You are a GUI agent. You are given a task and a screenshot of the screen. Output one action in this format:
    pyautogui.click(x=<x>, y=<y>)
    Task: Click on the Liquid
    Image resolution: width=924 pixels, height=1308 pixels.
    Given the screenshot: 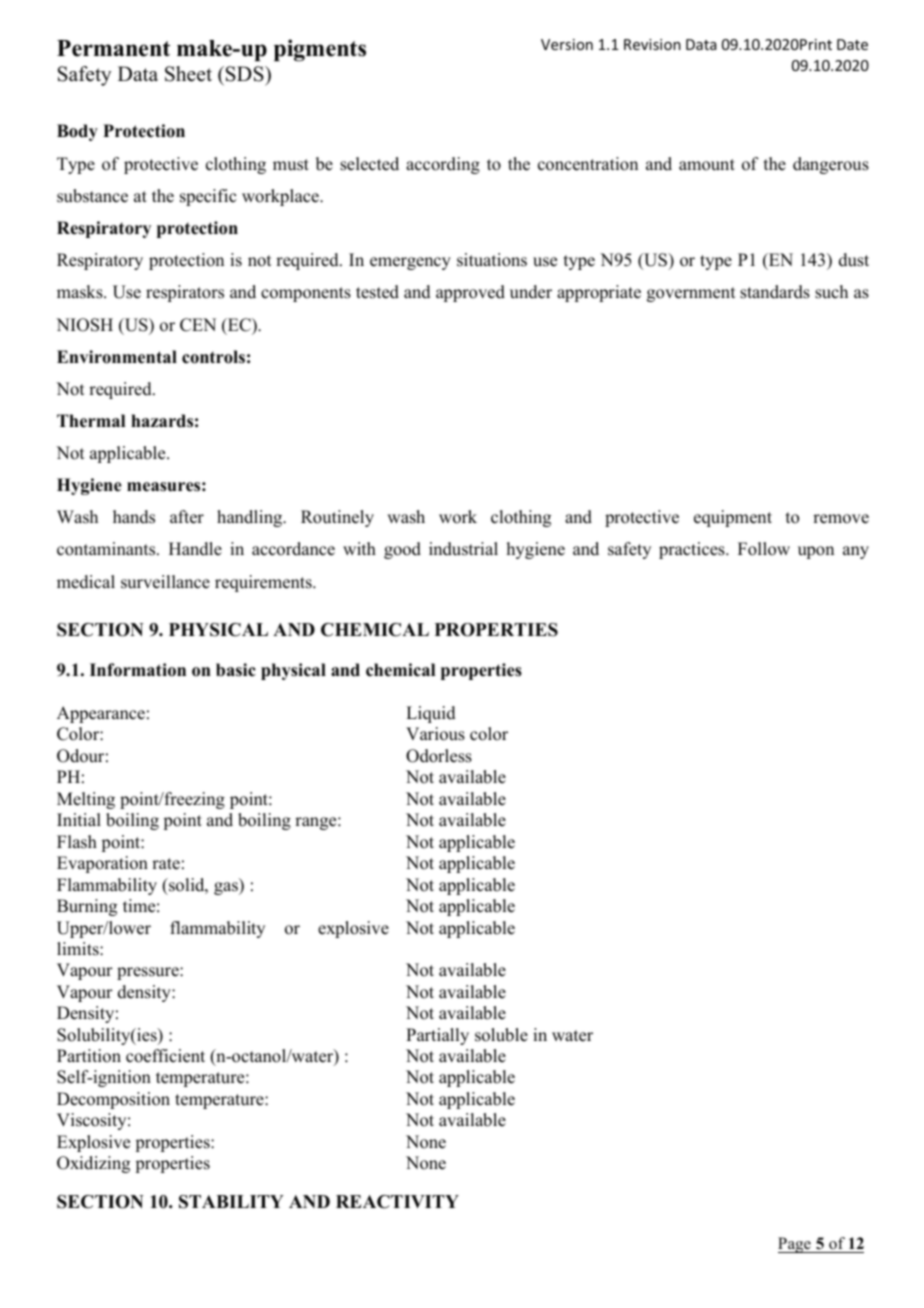 What is the action you would take?
    pyautogui.click(x=431, y=714)
